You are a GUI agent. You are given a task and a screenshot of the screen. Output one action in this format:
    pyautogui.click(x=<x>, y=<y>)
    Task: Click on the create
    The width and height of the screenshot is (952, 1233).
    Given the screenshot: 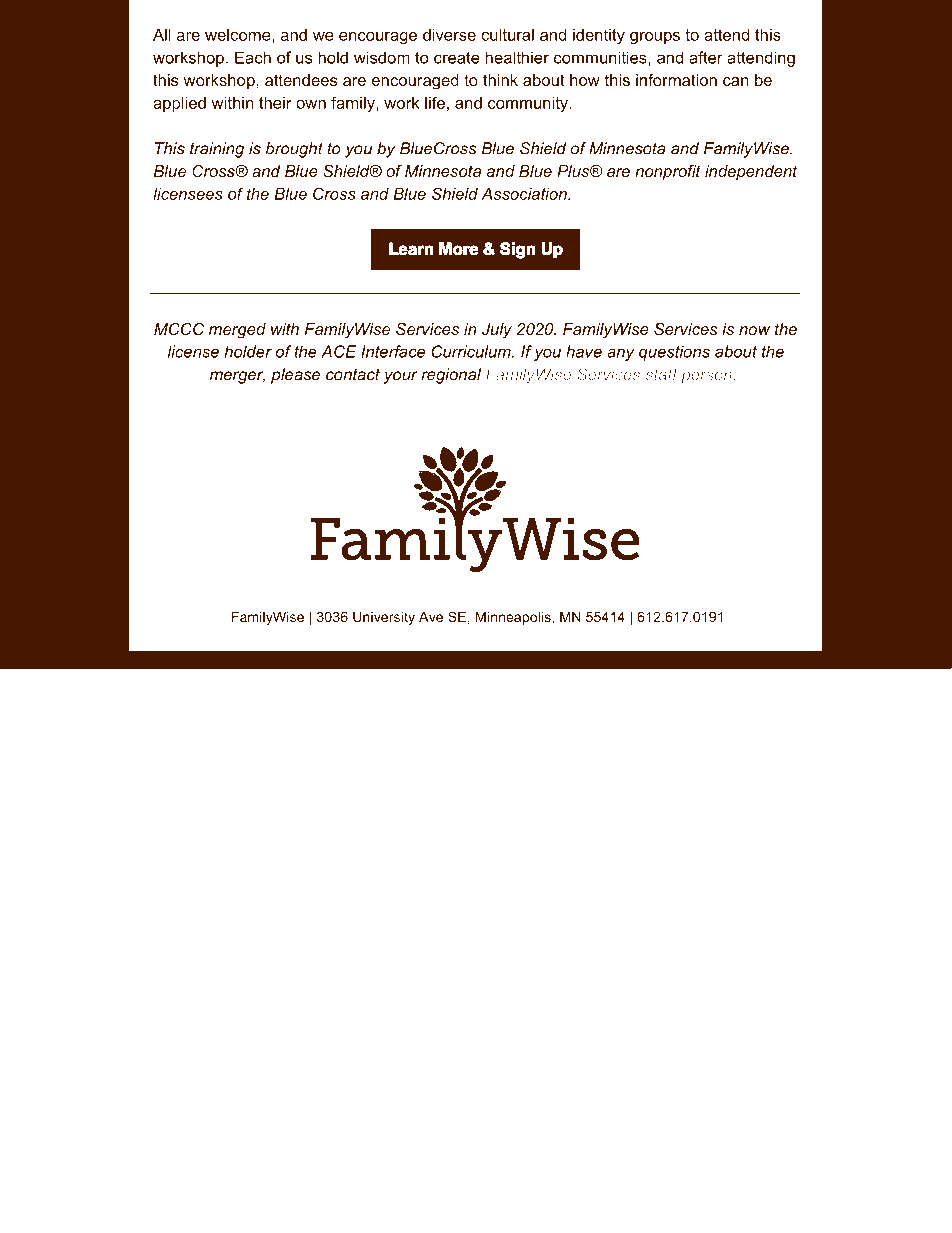 What is the action you would take?
    pyautogui.click(x=457, y=58)
